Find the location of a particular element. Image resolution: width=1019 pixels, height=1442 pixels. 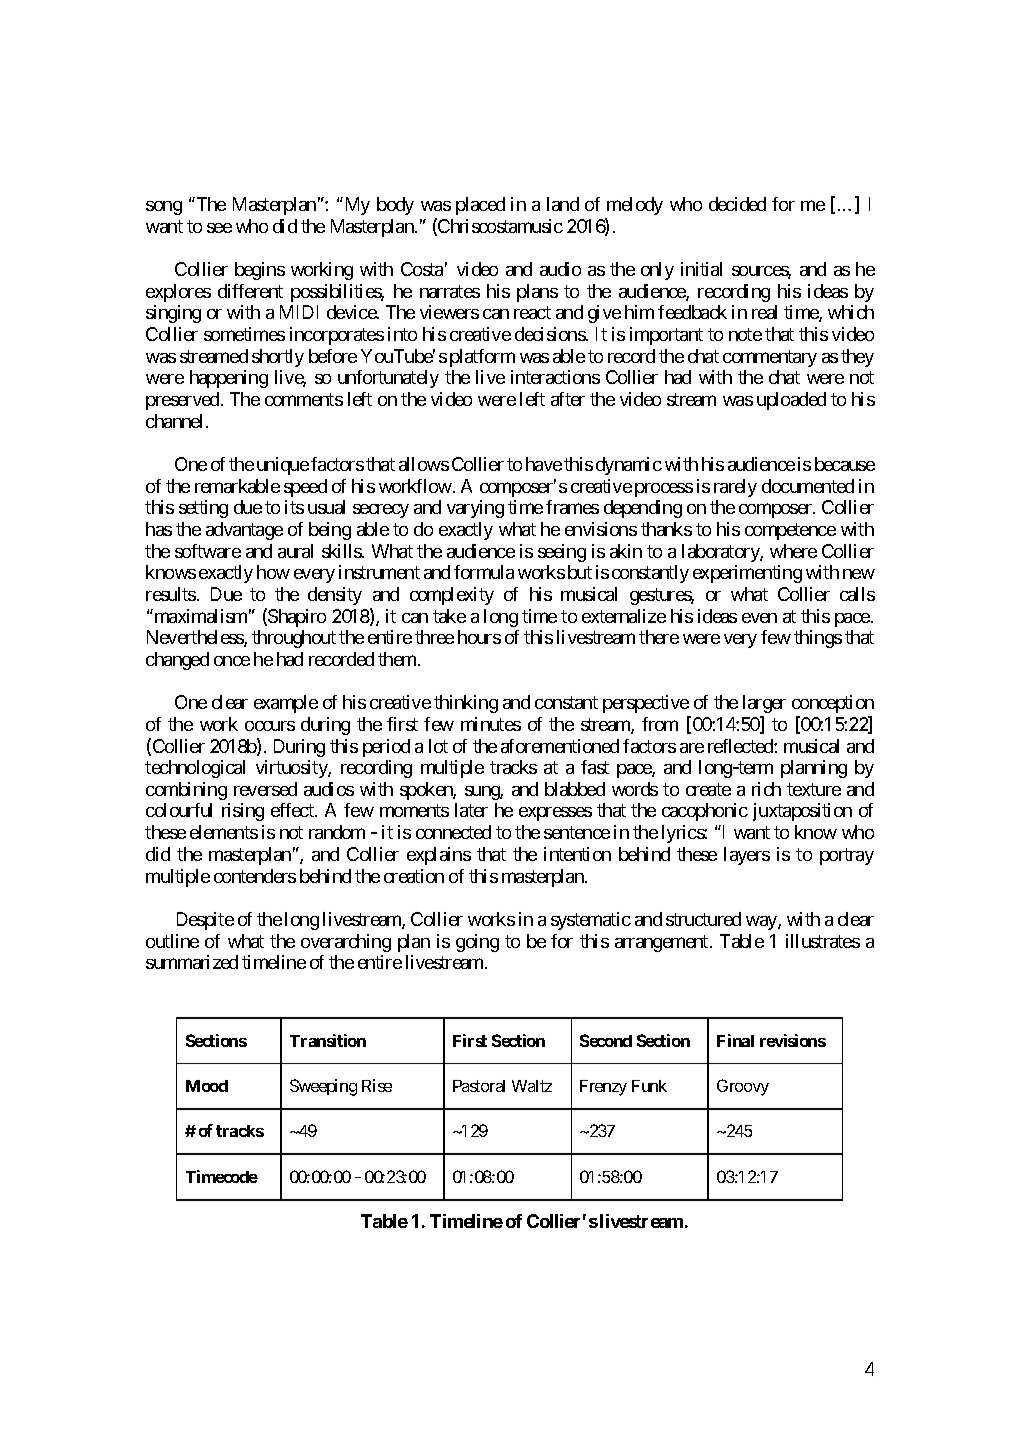

Mood is located at coordinates (207, 1086).
